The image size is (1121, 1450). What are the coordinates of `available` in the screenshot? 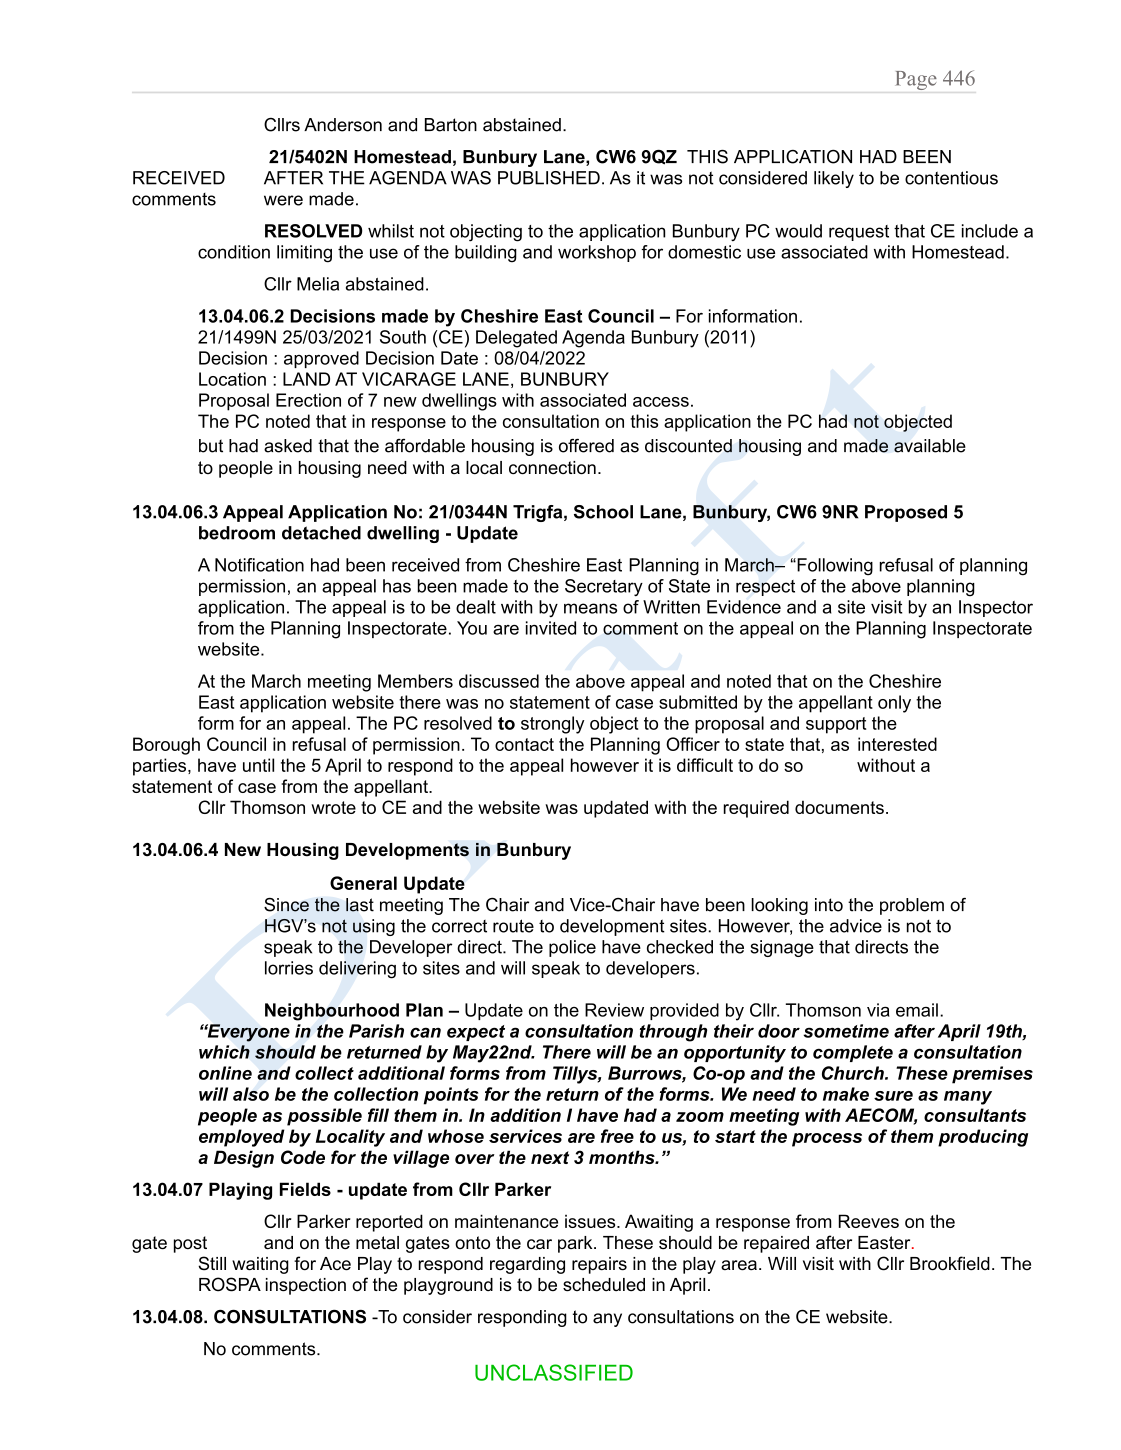 It's located at (930, 446).
